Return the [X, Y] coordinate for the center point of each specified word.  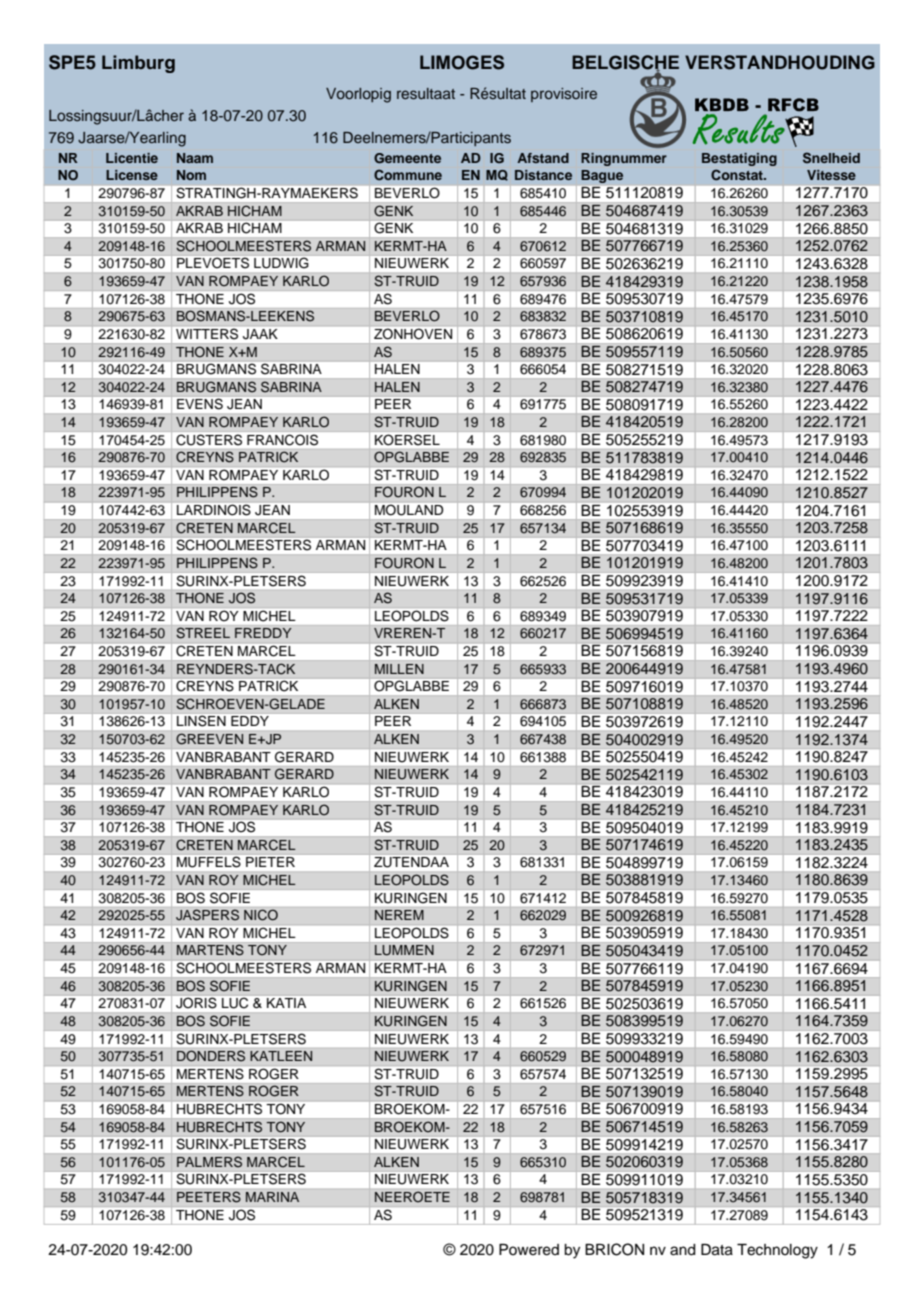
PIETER [270, 862]
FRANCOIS [282, 440]
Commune [408, 174]
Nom [191, 175]
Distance [543, 175]
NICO [261, 915]
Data [717, 1250]
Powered [529, 1250]
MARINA [272, 1197]
